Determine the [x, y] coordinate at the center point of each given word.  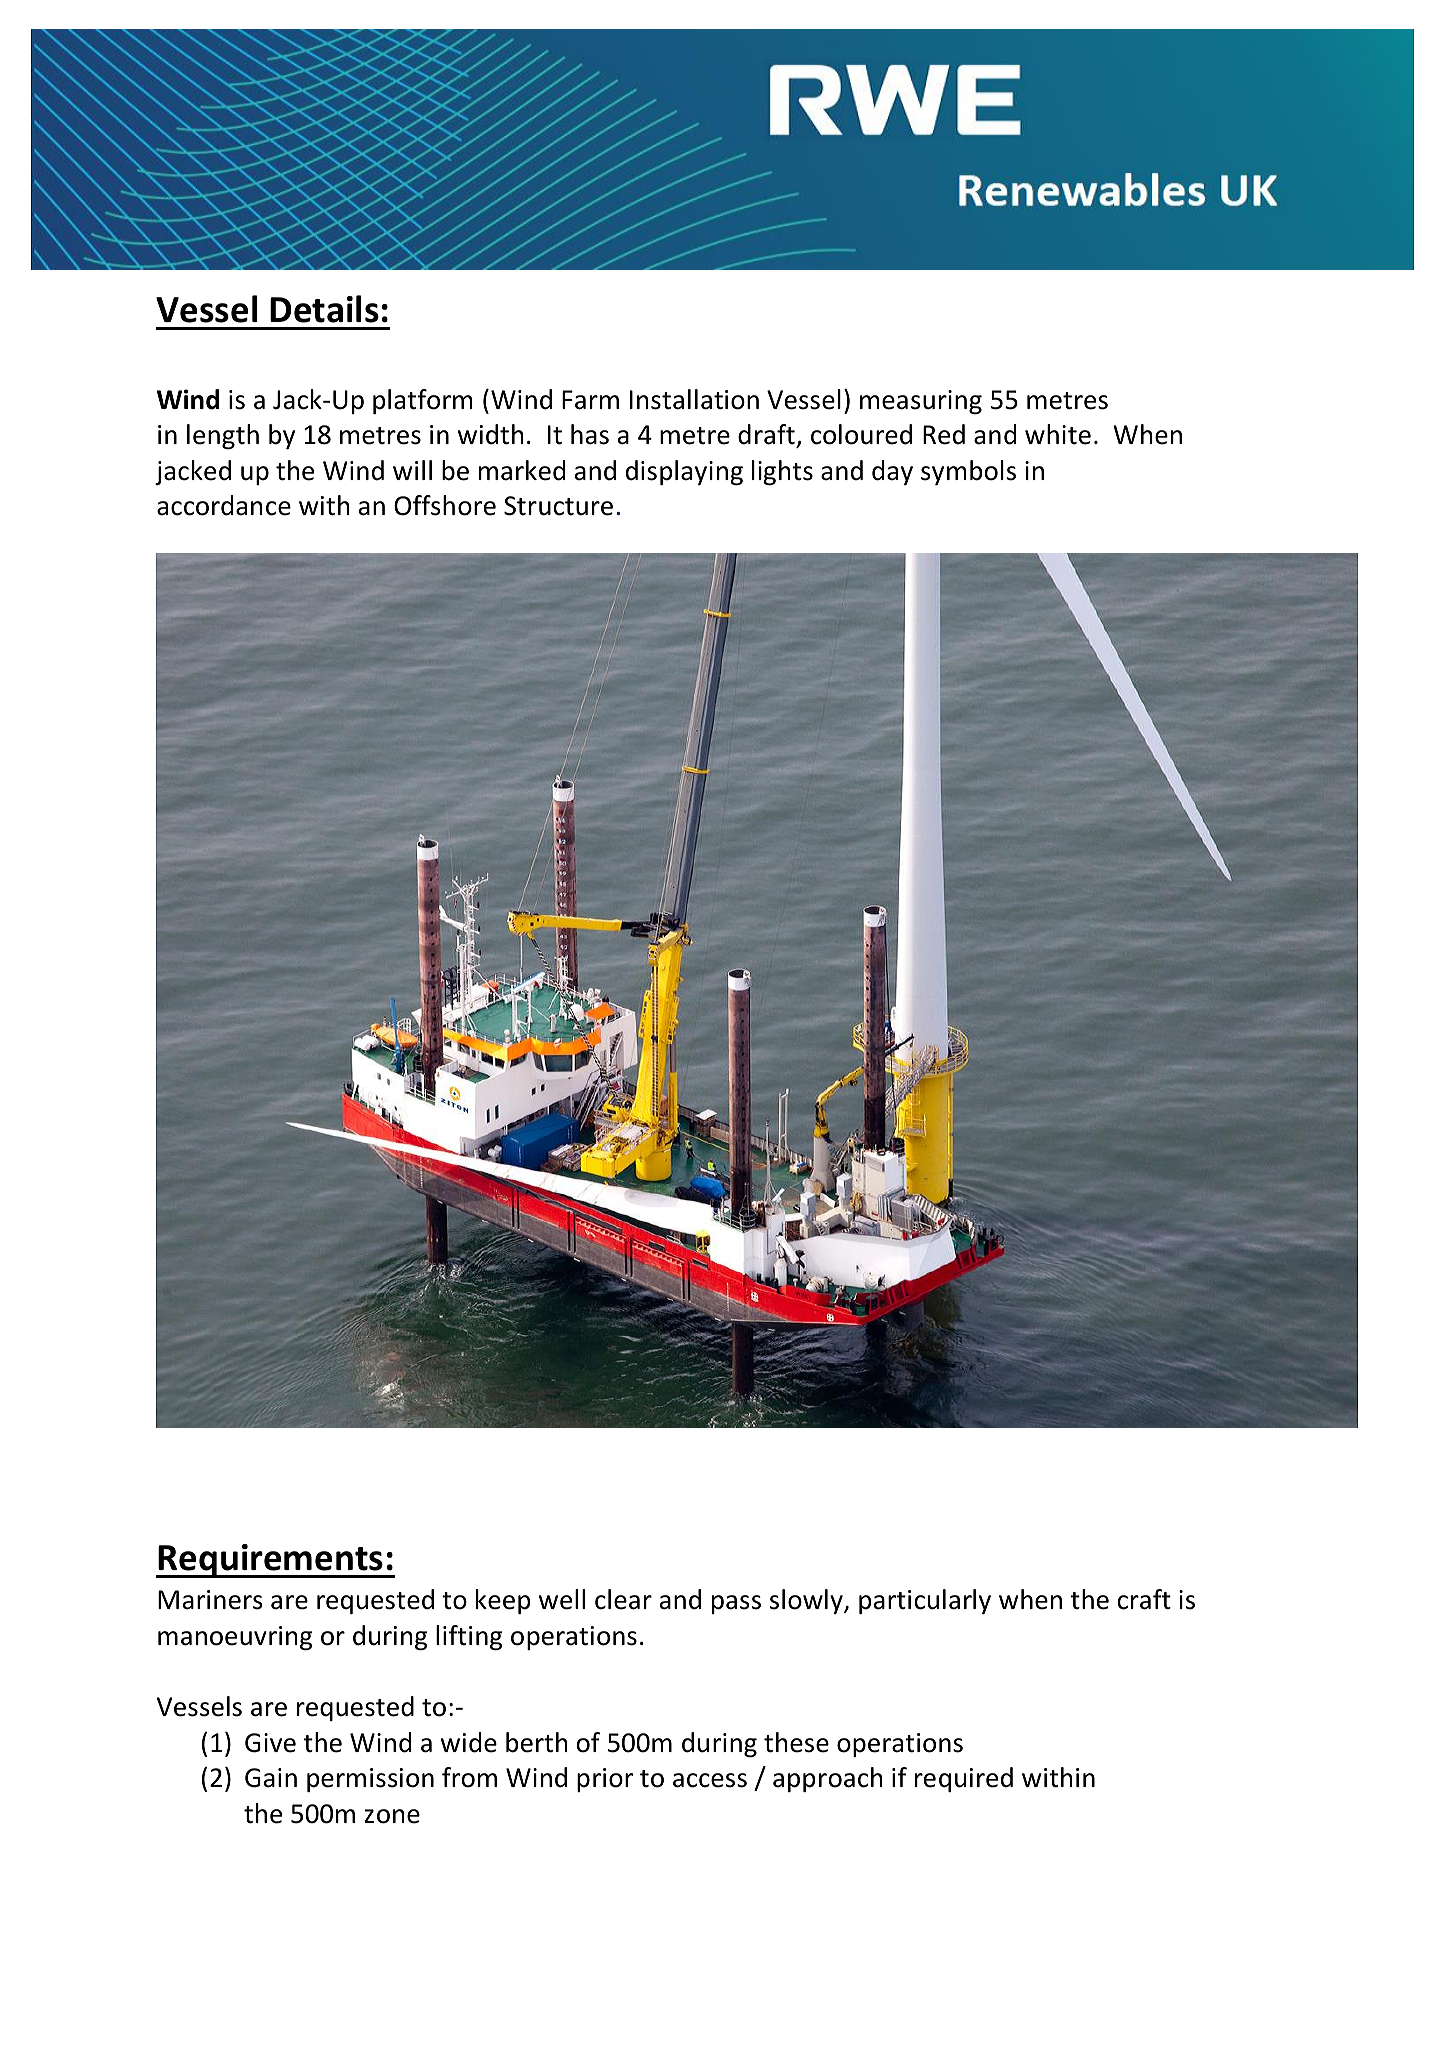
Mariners [210, 1600]
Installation [694, 399]
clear [623, 1599]
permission [370, 1780]
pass [736, 1604]
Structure [558, 506]
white [1058, 434]
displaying [684, 472]
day [892, 472]
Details [324, 309]
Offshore [445, 505]
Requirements [271, 1561]
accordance [224, 505]
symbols [968, 472]
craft [1144, 1599]
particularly [925, 1601]
